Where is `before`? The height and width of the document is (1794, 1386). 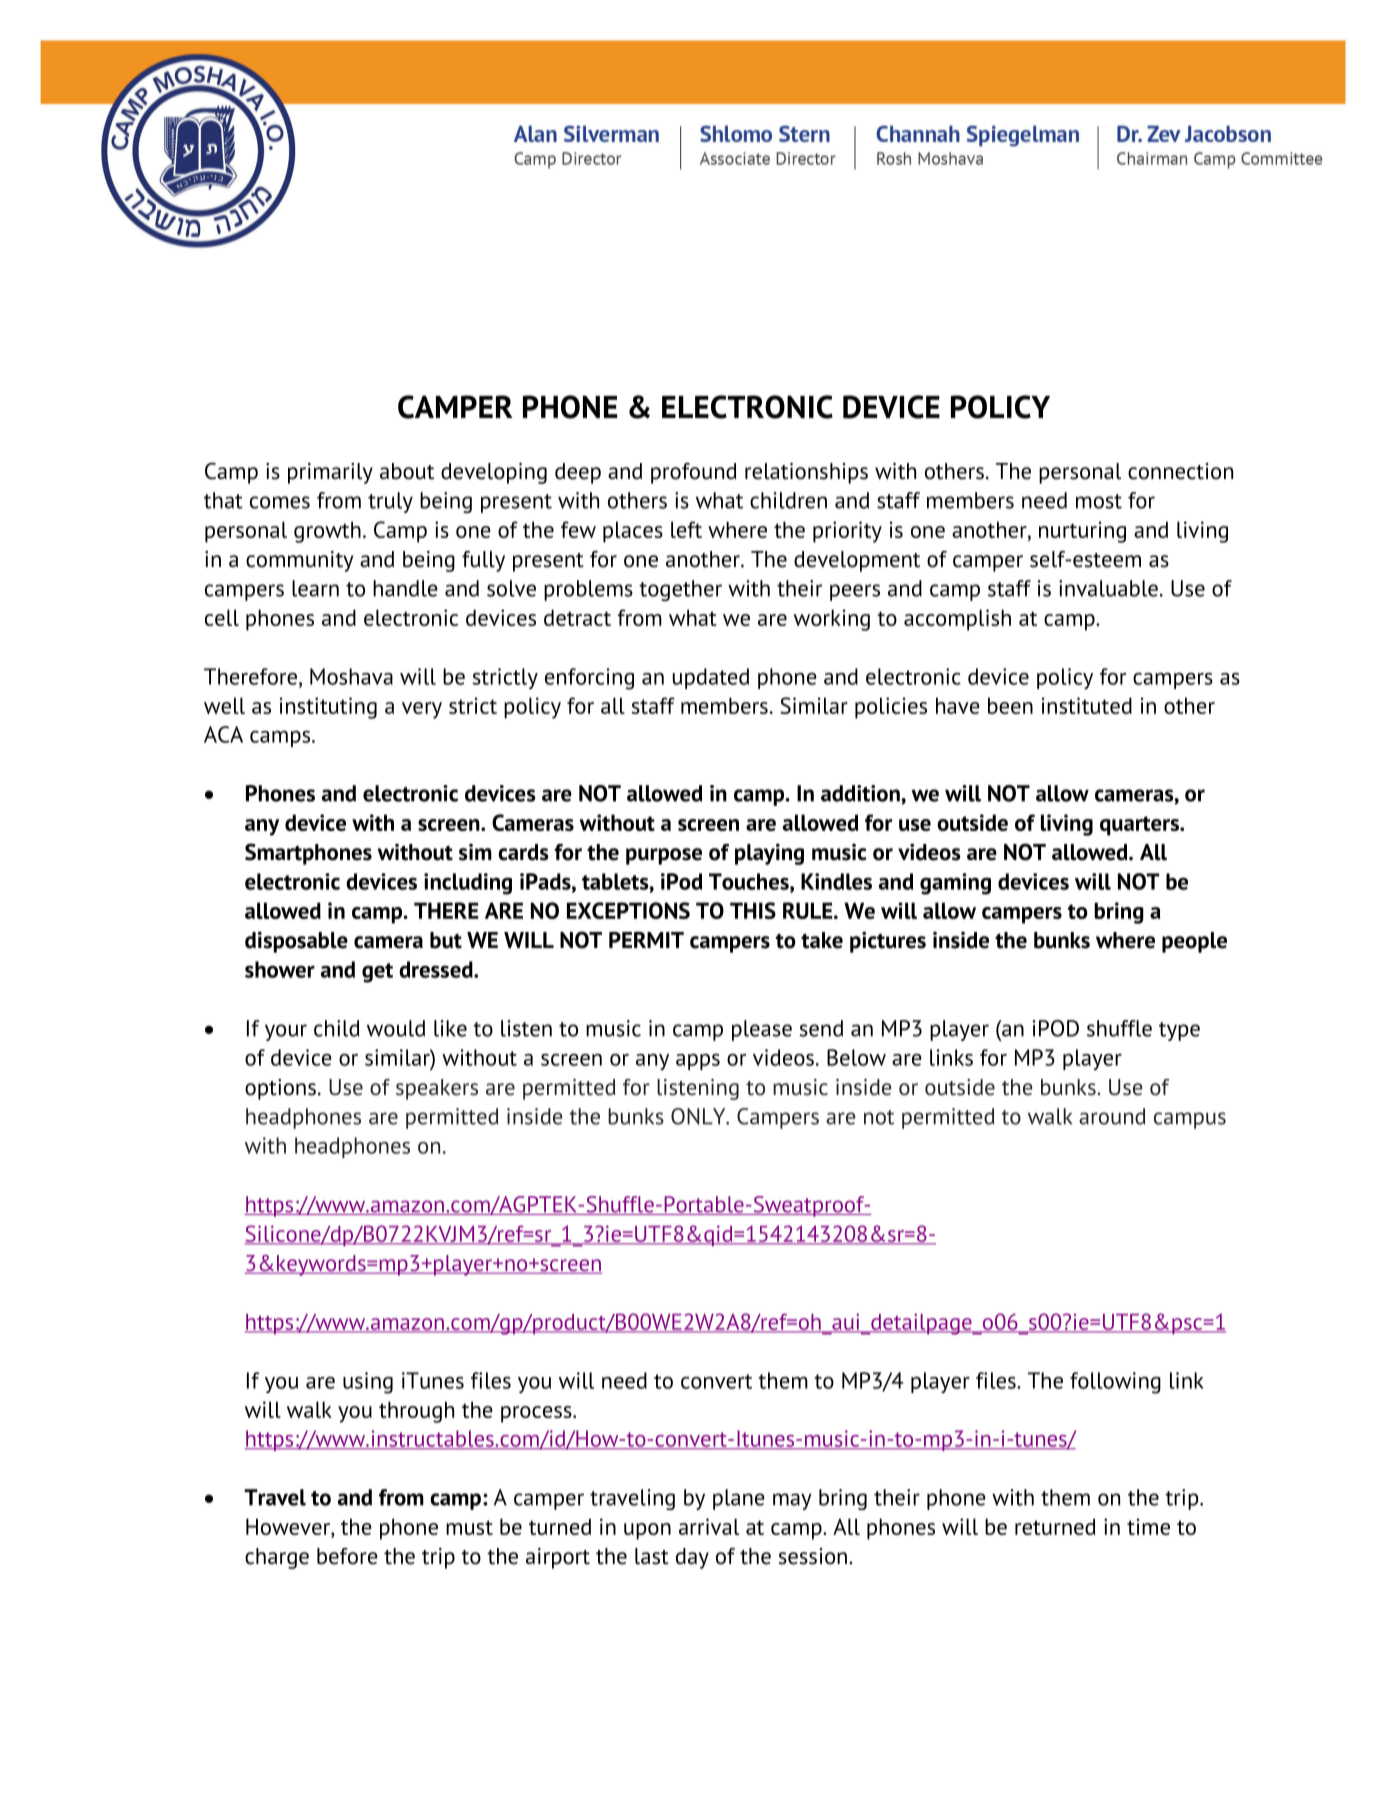
before is located at coordinates (347, 1556).
